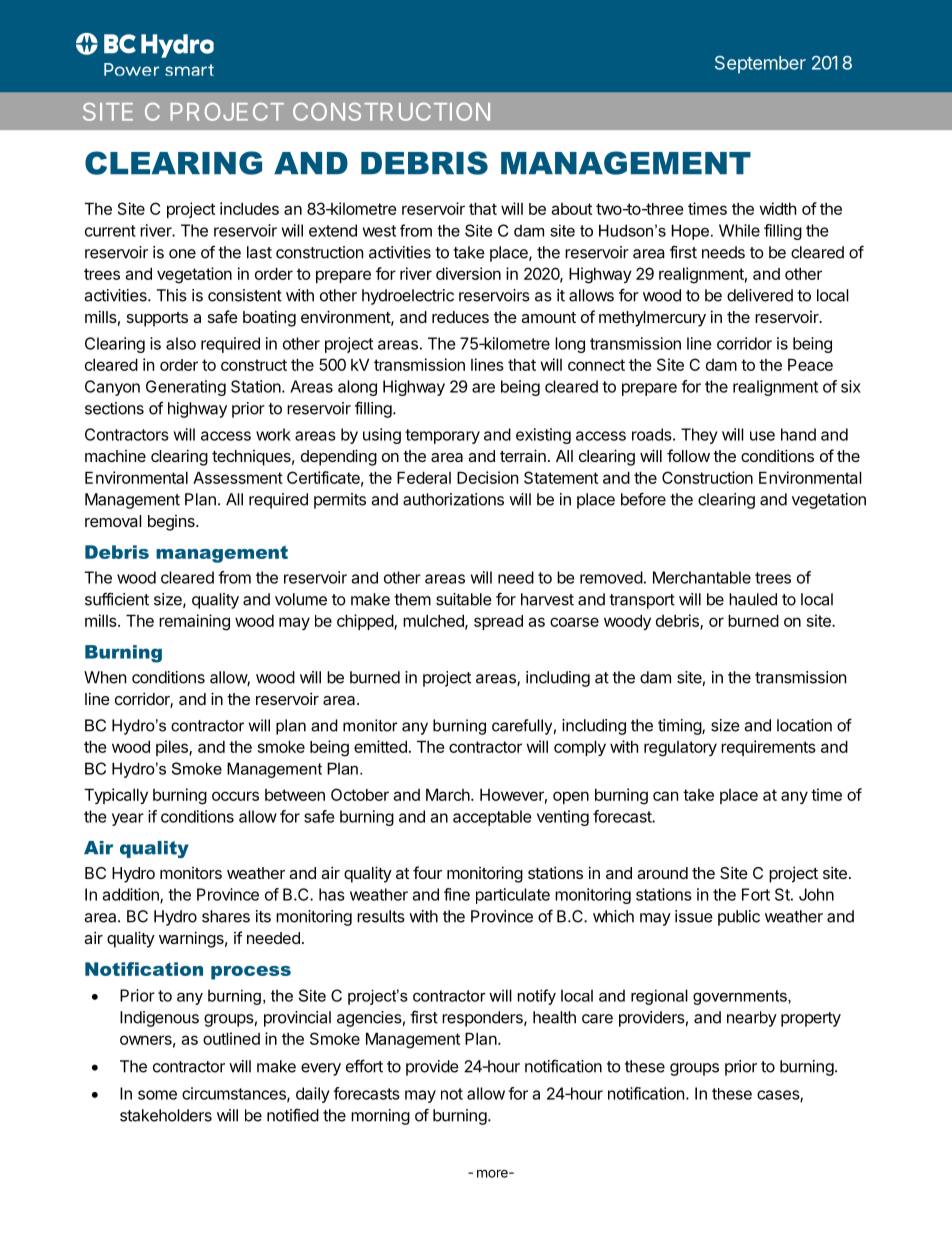 This screenshot has height=1233, width=952. What do you see at coordinates (498, 622) in the screenshot?
I see `spread` at bounding box center [498, 622].
